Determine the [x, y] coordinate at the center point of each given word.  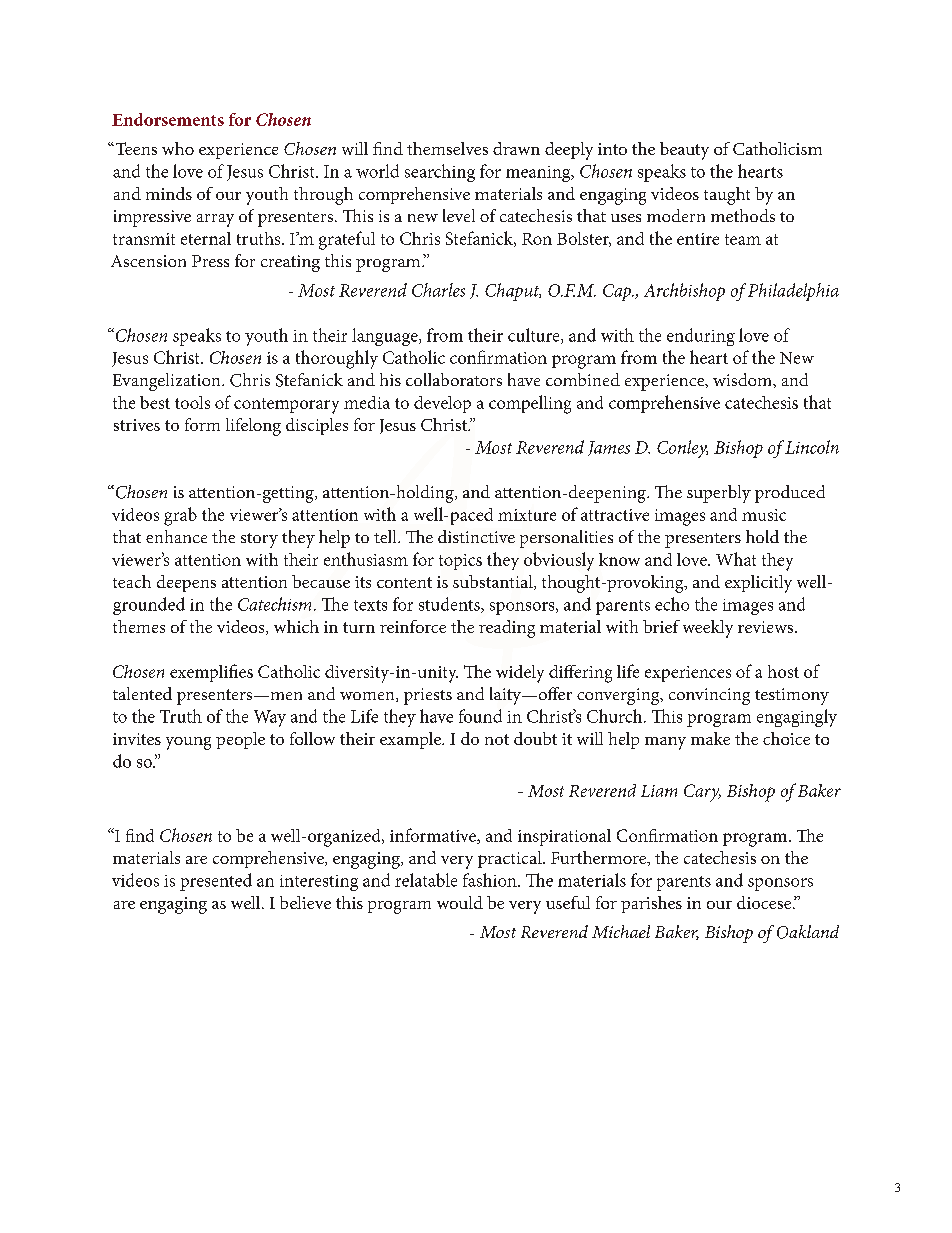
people [240, 740]
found [480, 716]
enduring [701, 337]
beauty [684, 151]
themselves [447, 148]
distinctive [476, 536]
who [178, 148]
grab [180, 516]
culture [535, 336]
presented [216, 882]
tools [192, 402]
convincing [709, 696]
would [460, 902]
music [764, 515]
